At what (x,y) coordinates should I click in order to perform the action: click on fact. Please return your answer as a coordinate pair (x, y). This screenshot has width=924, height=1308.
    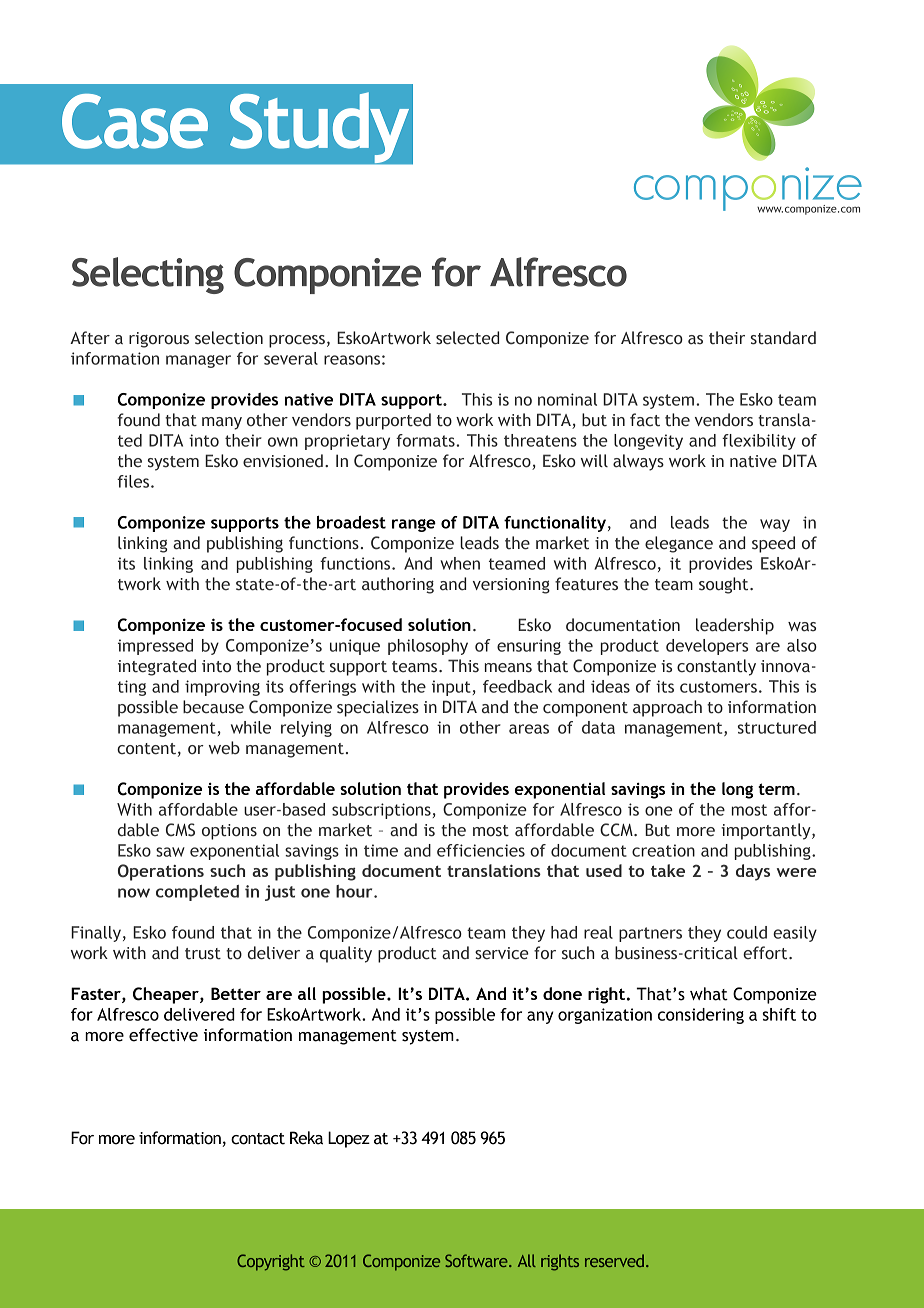
    Looking at the image, I should click on (645, 420).
